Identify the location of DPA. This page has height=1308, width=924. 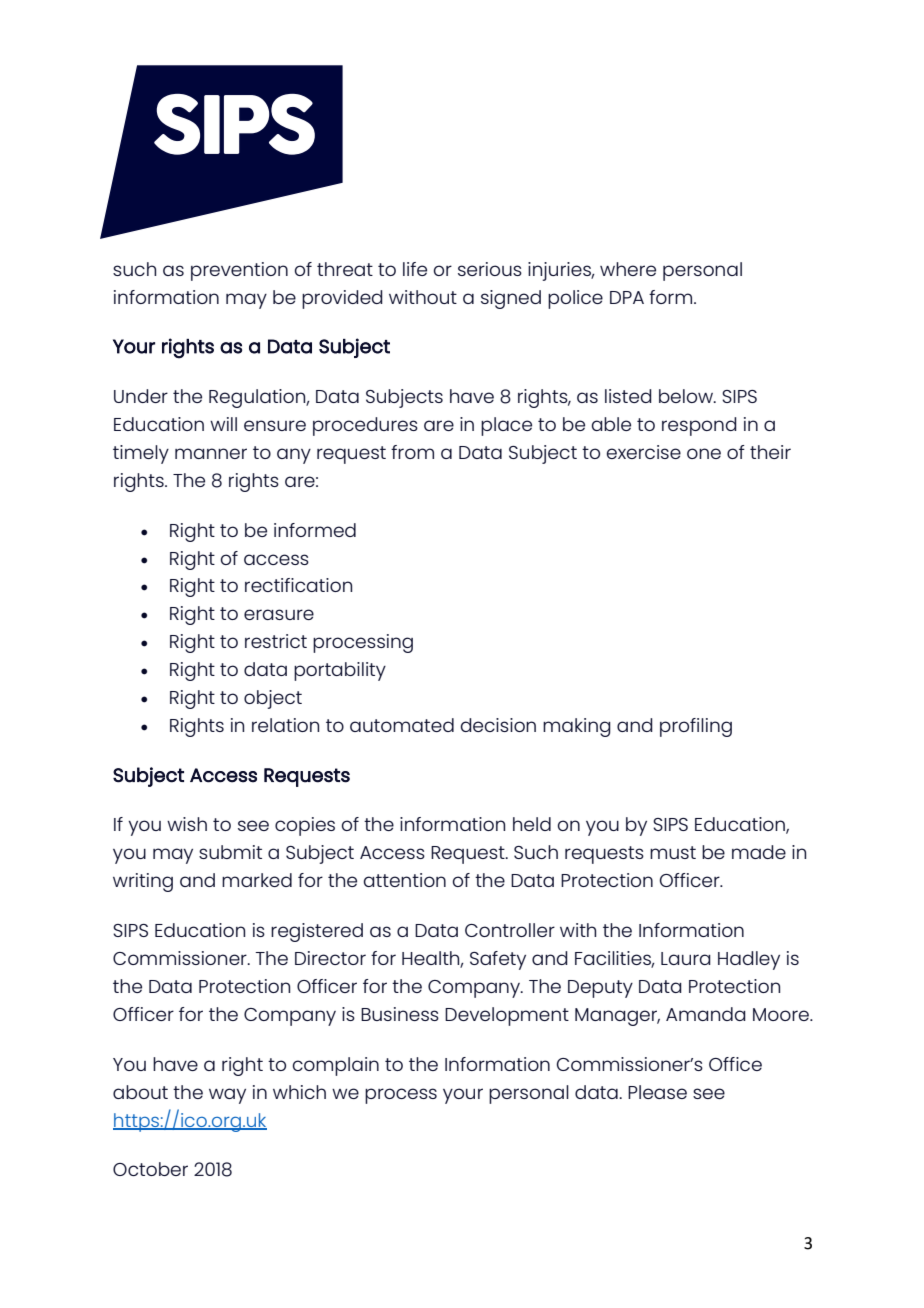
(627, 297).
